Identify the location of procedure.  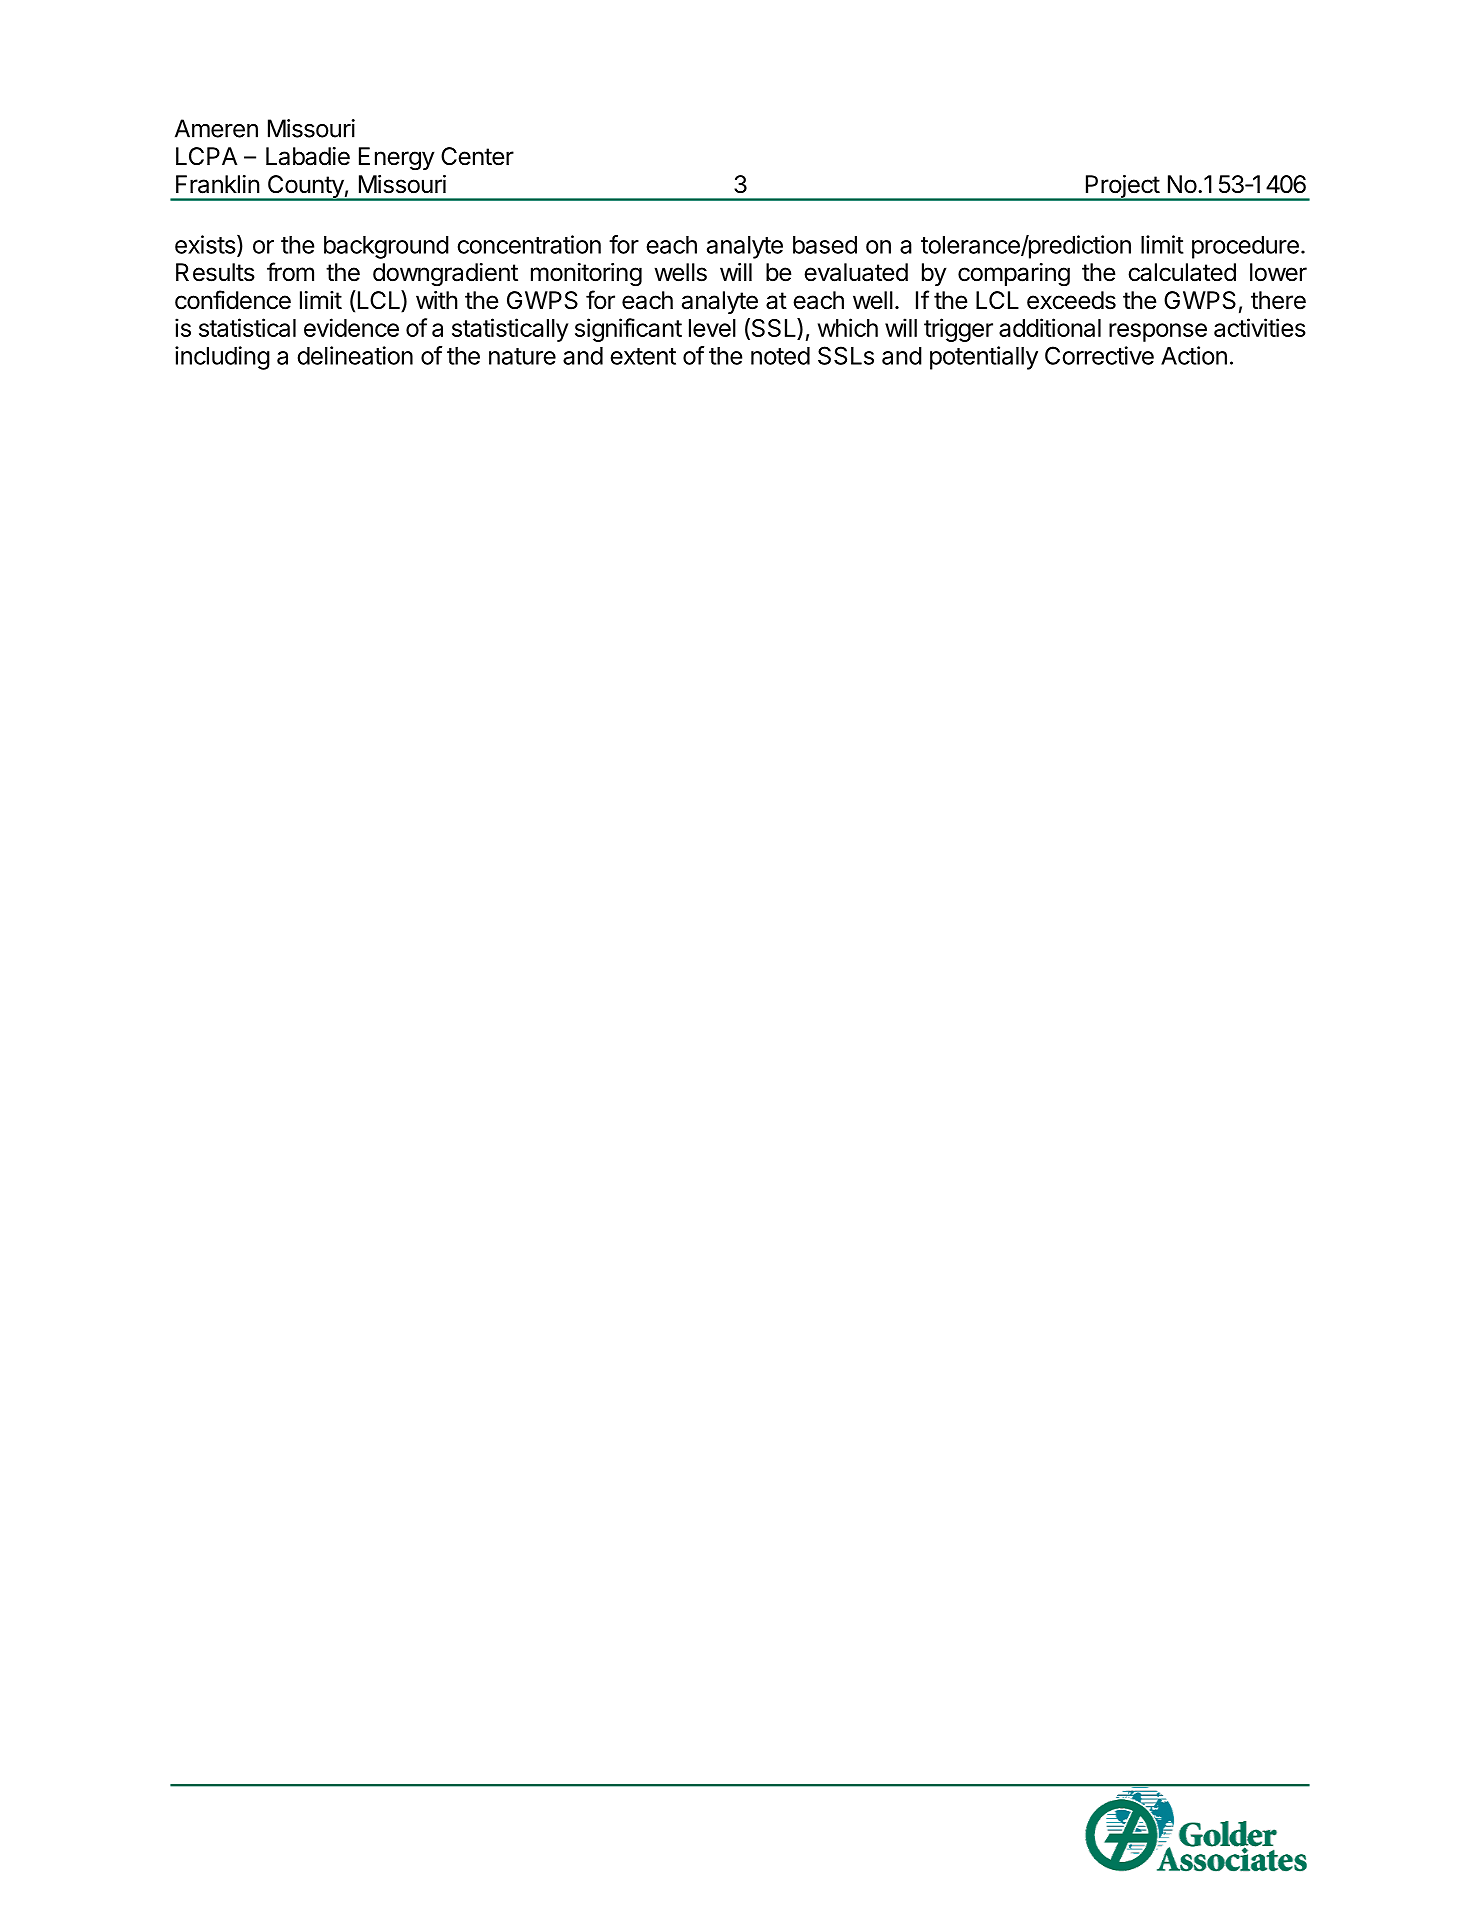
(1245, 247).
